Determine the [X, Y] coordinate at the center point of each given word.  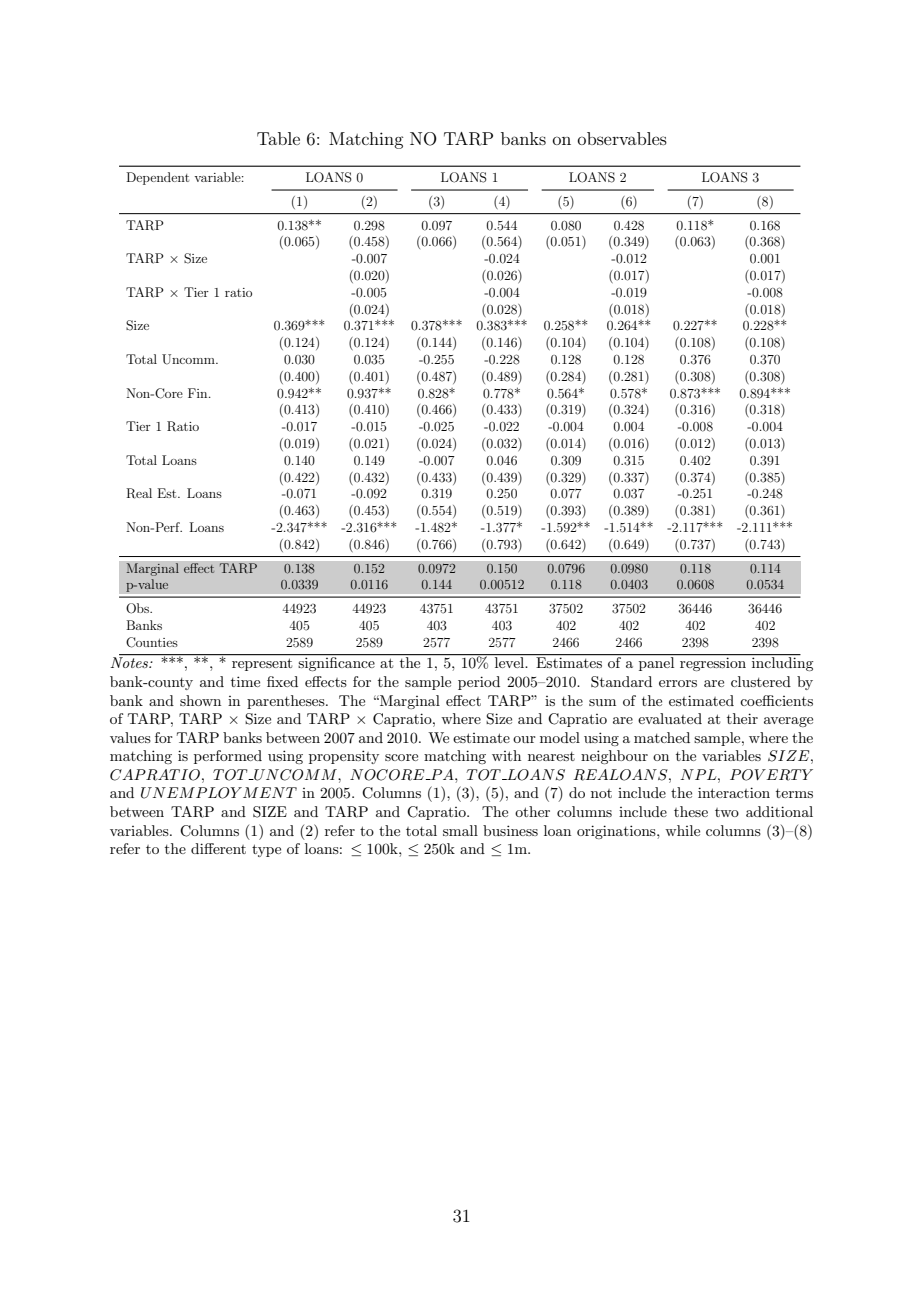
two [727, 812]
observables [622, 138]
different [218, 848]
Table [278, 138]
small [460, 830]
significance [337, 663]
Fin [199, 393]
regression [713, 664]
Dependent [157, 178]
